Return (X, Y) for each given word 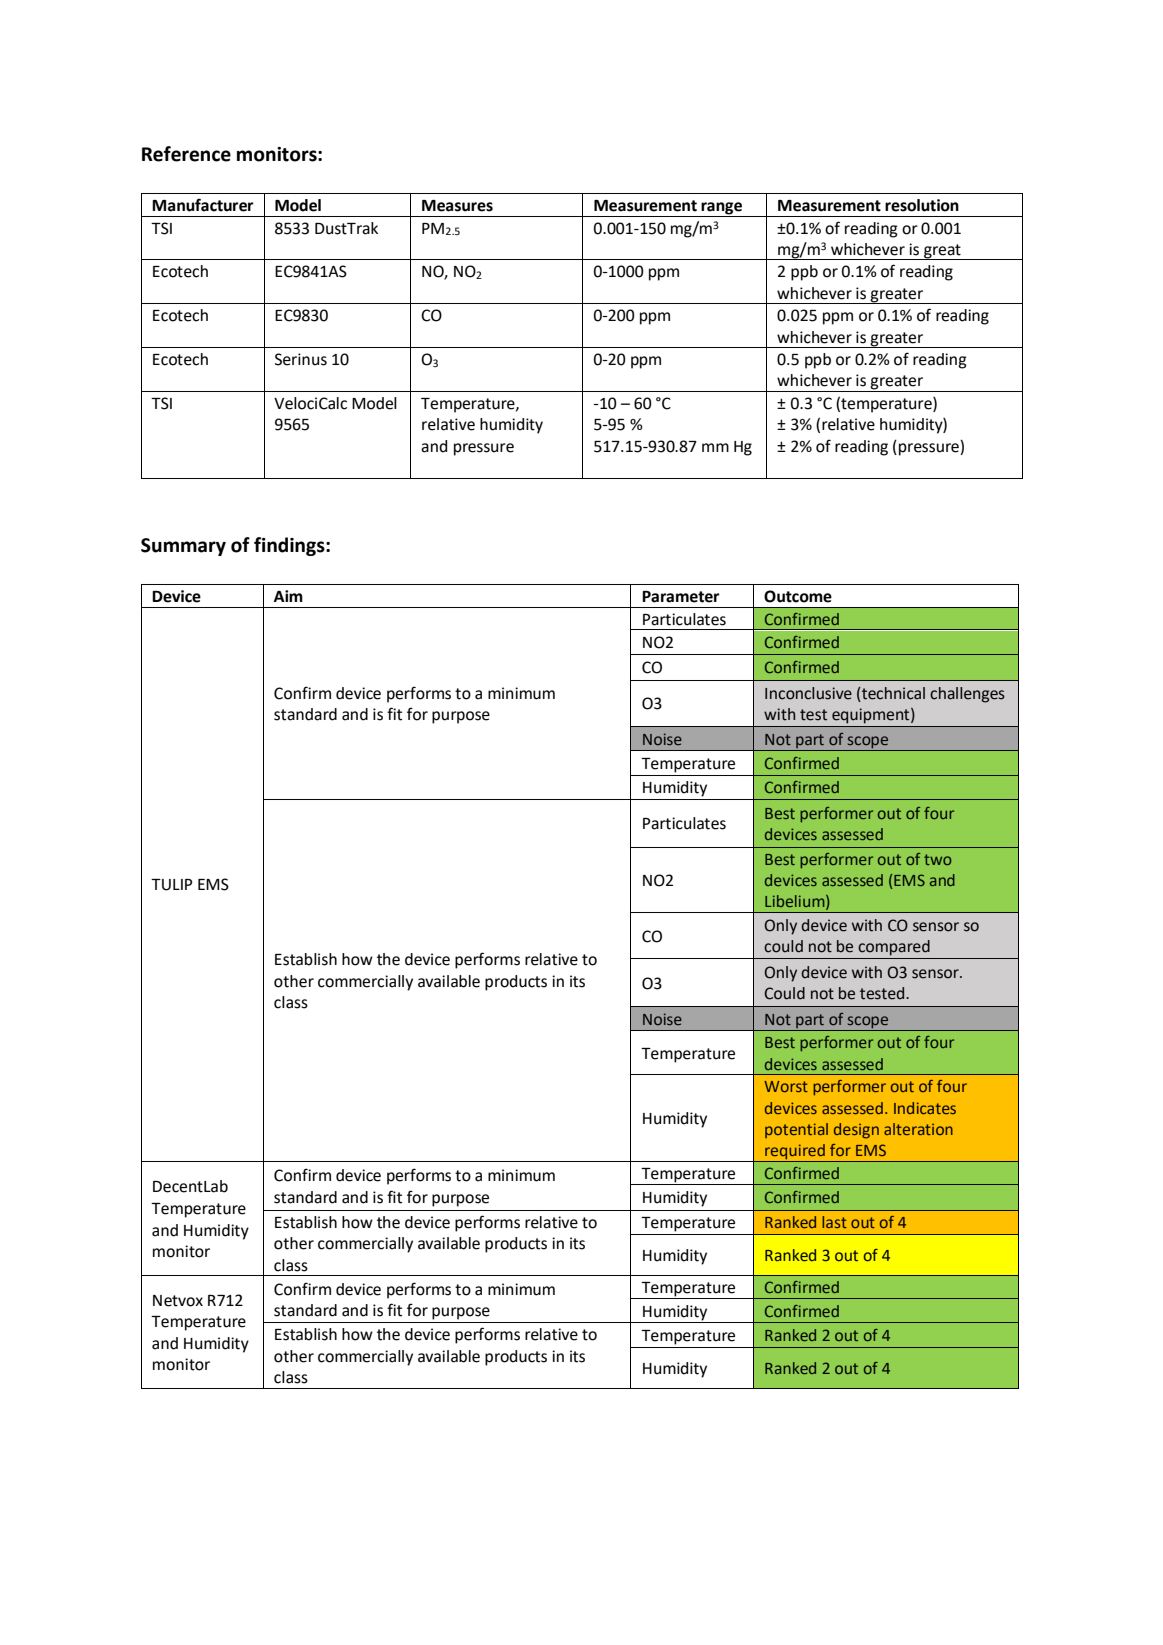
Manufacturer (203, 205)
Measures (457, 206)
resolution (922, 205)
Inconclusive (808, 693)
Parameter (681, 597)
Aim (288, 596)
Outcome (798, 596)
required (795, 1153)
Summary (183, 547)
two (937, 859)
